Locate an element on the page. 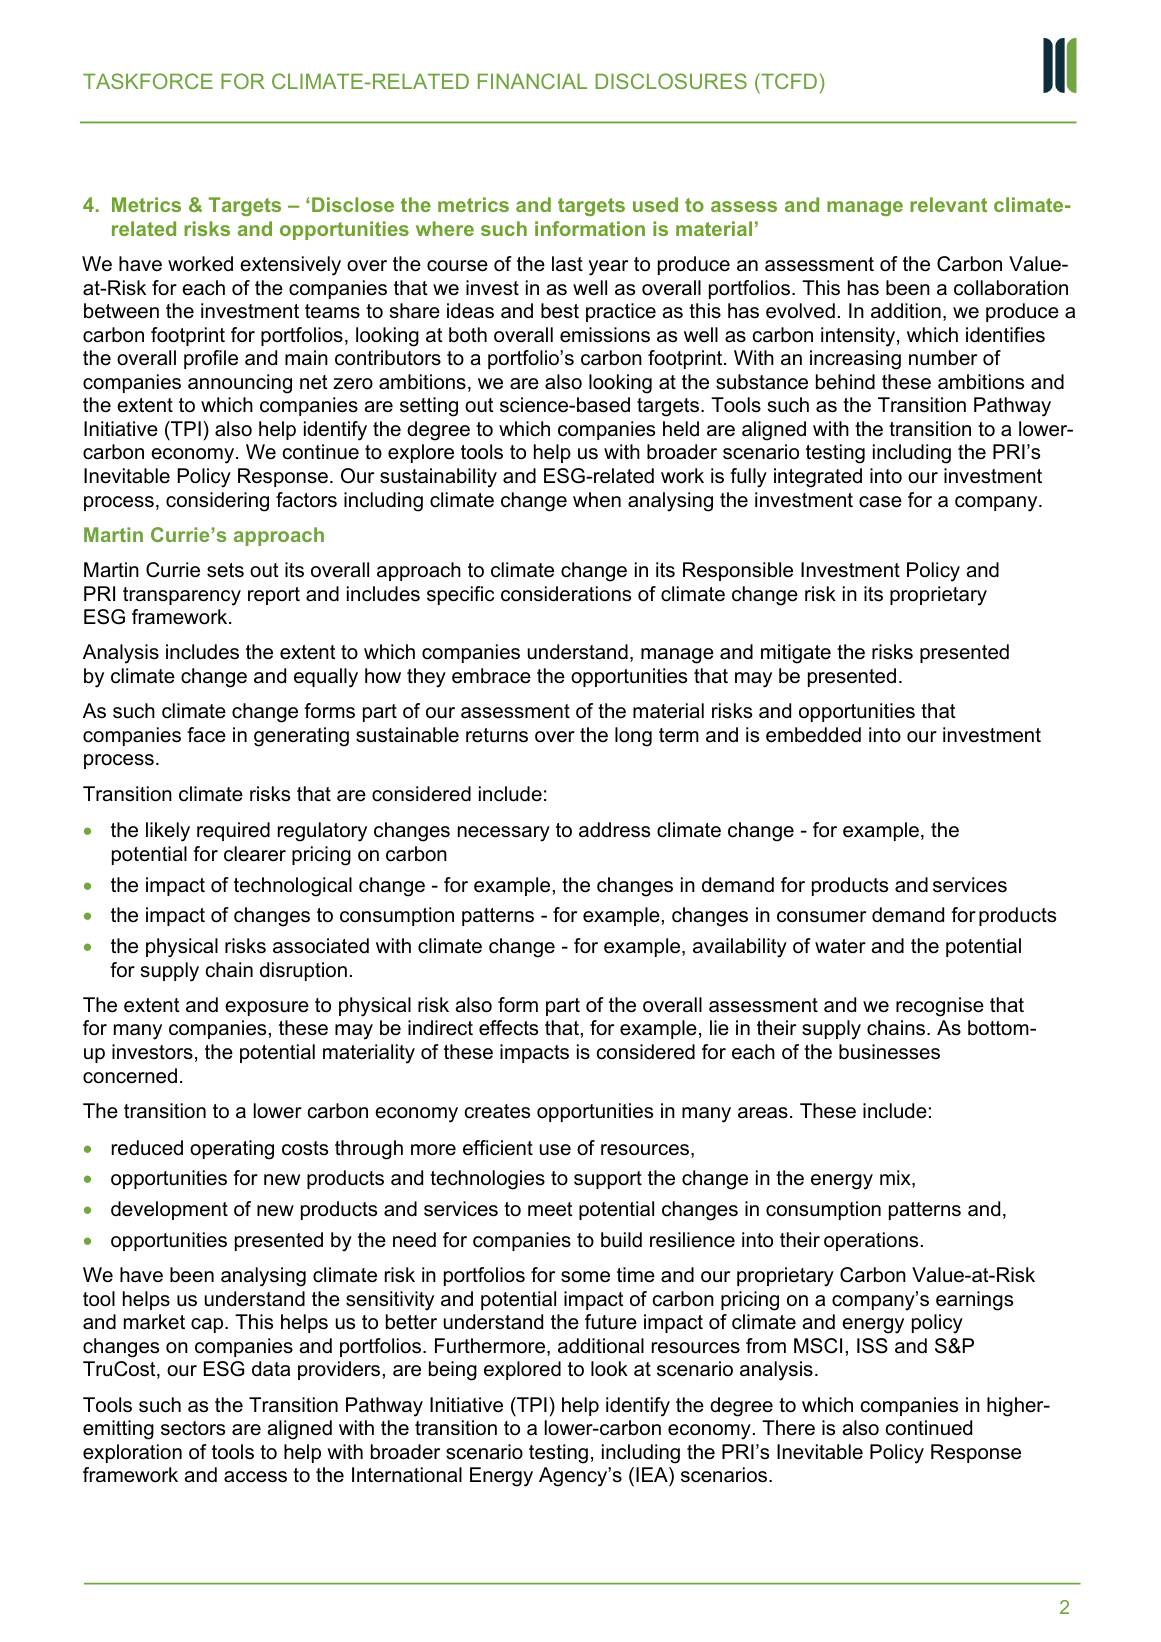 This page has width=1161, height=1642. creates is located at coordinates (497, 1111).
